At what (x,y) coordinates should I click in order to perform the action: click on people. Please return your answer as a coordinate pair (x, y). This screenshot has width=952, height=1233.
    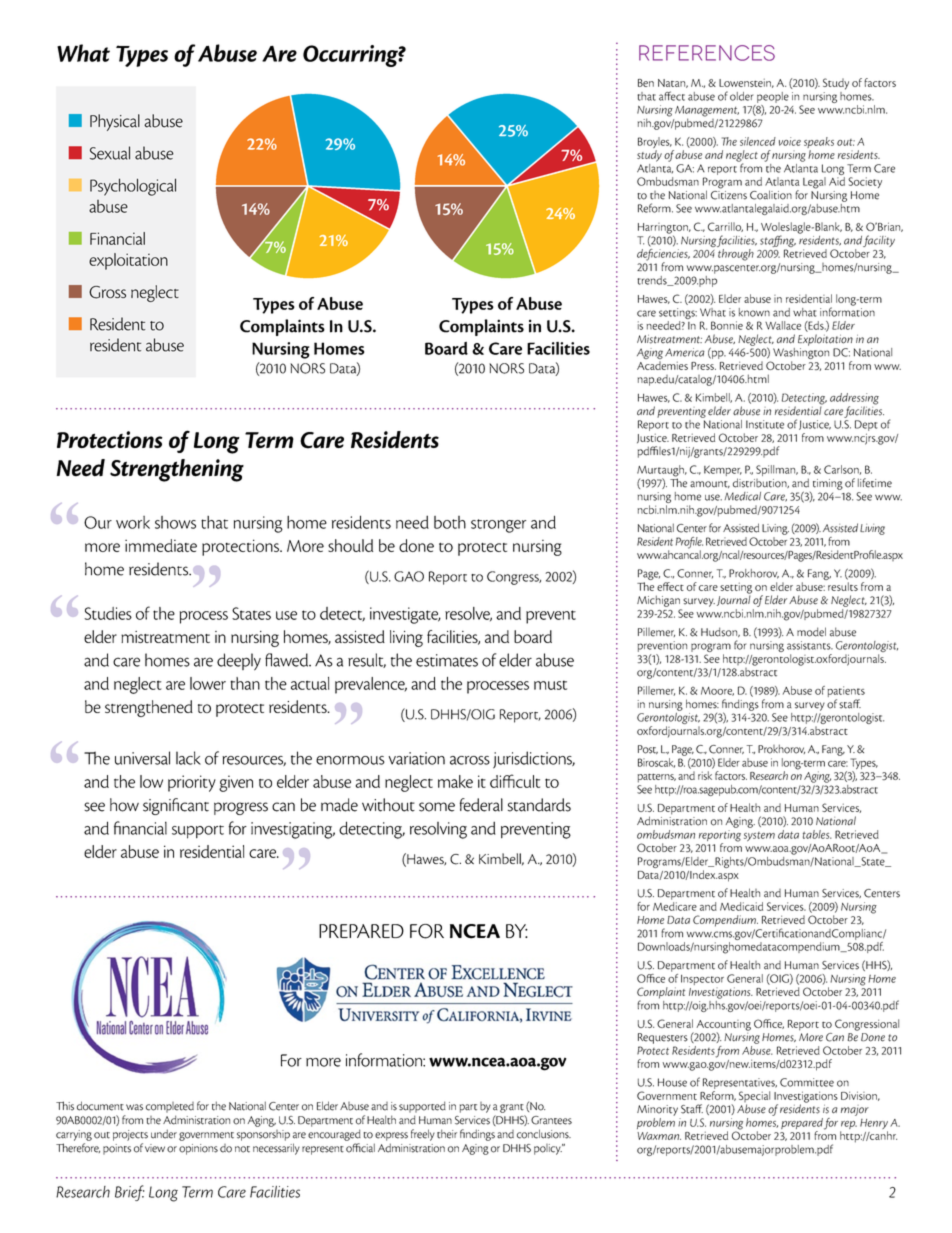
    Looking at the image, I should click on (773, 97).
